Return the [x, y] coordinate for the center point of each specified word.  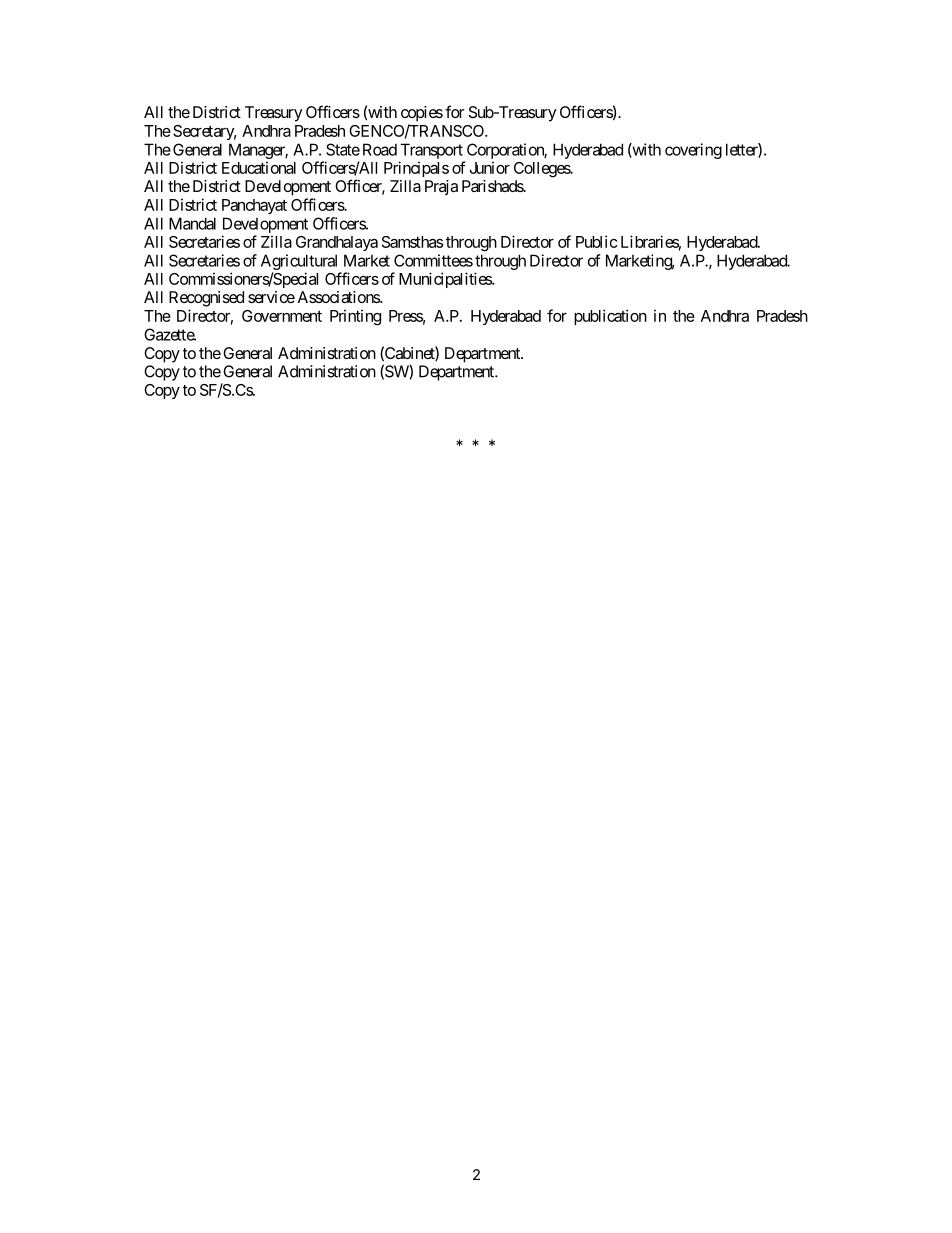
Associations [339, 297]
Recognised [206, 299]
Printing [355, 317]
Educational [259, 167]
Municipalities [446, 280]
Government [282, 316]
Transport [431, 151]
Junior [490, 167]
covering [693, 151]
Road [380, 149]
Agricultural [299, 262]
